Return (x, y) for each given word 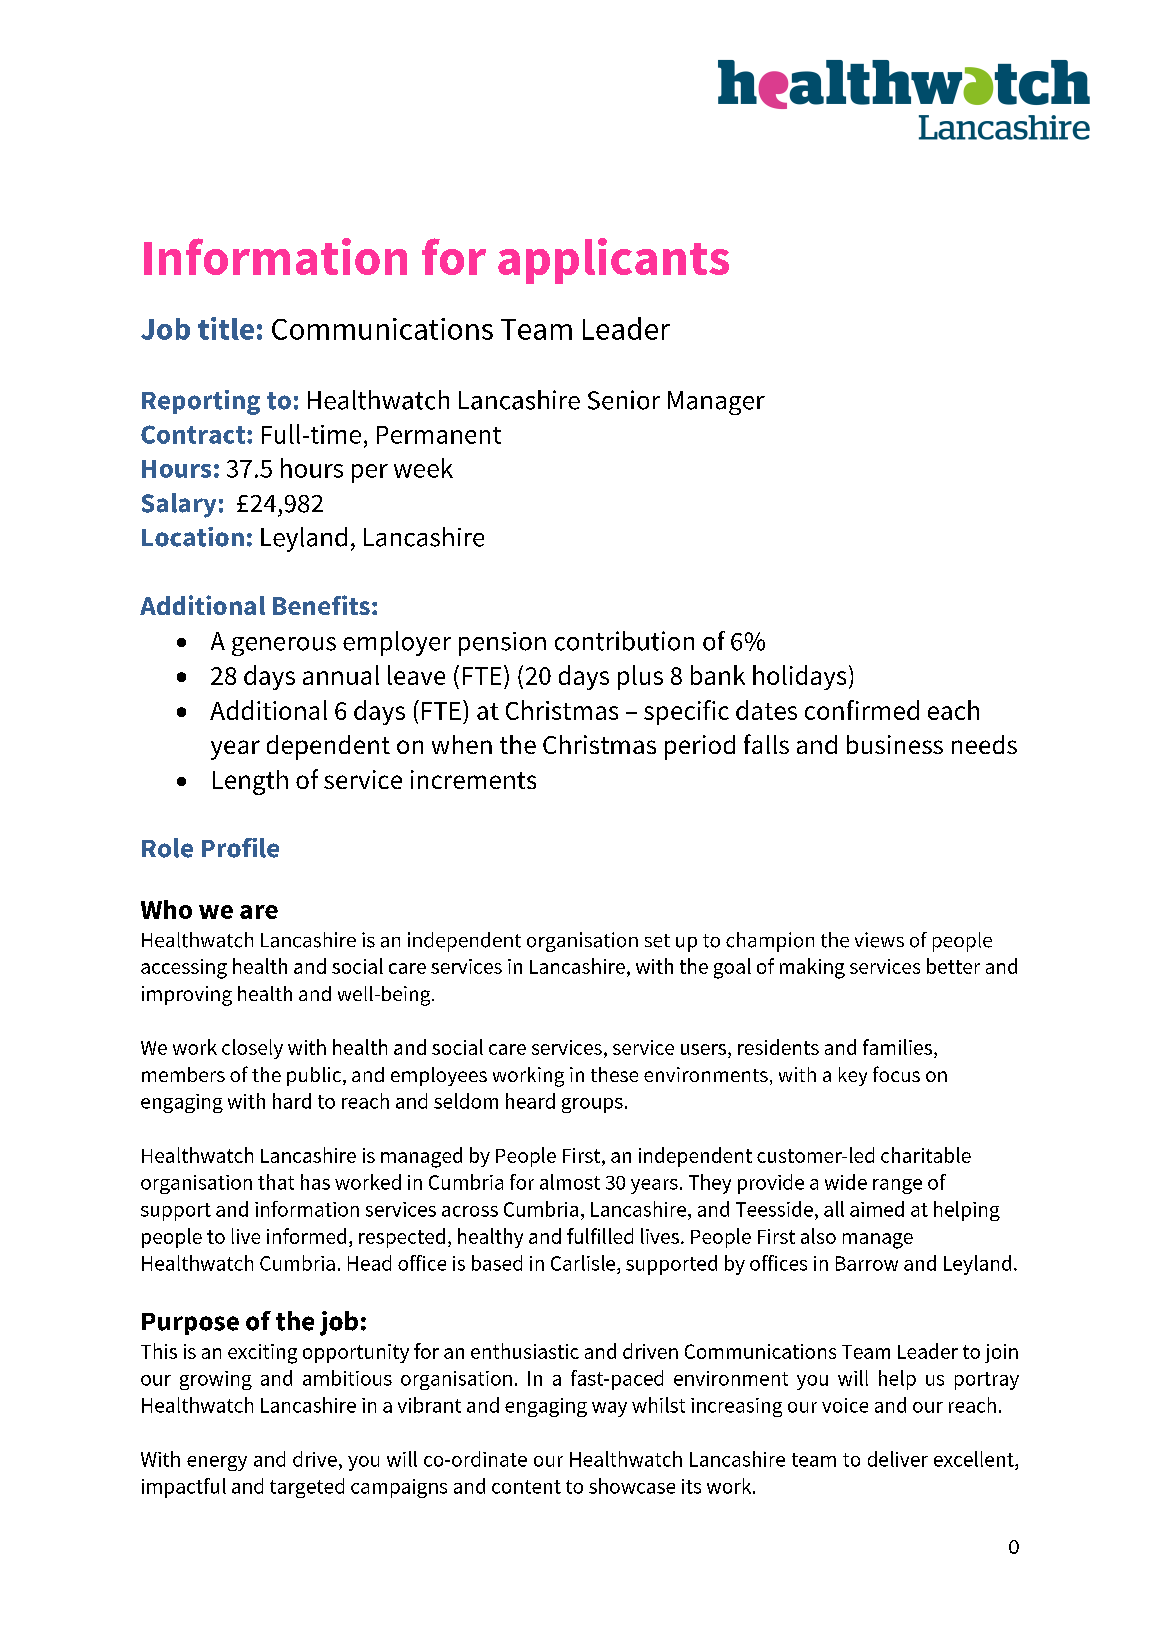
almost (570, 1182)
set (657, 941)
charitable (926, 1155)
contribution (624, 641)
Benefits (321, 605)
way (609, 1409)
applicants (613, 261)
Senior (624, 400)
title (226, 328)
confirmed (862, 710)
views (879, 940)
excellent (975, 1459)
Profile (240, 848)
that (276, 1182)
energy (217, 1463)
